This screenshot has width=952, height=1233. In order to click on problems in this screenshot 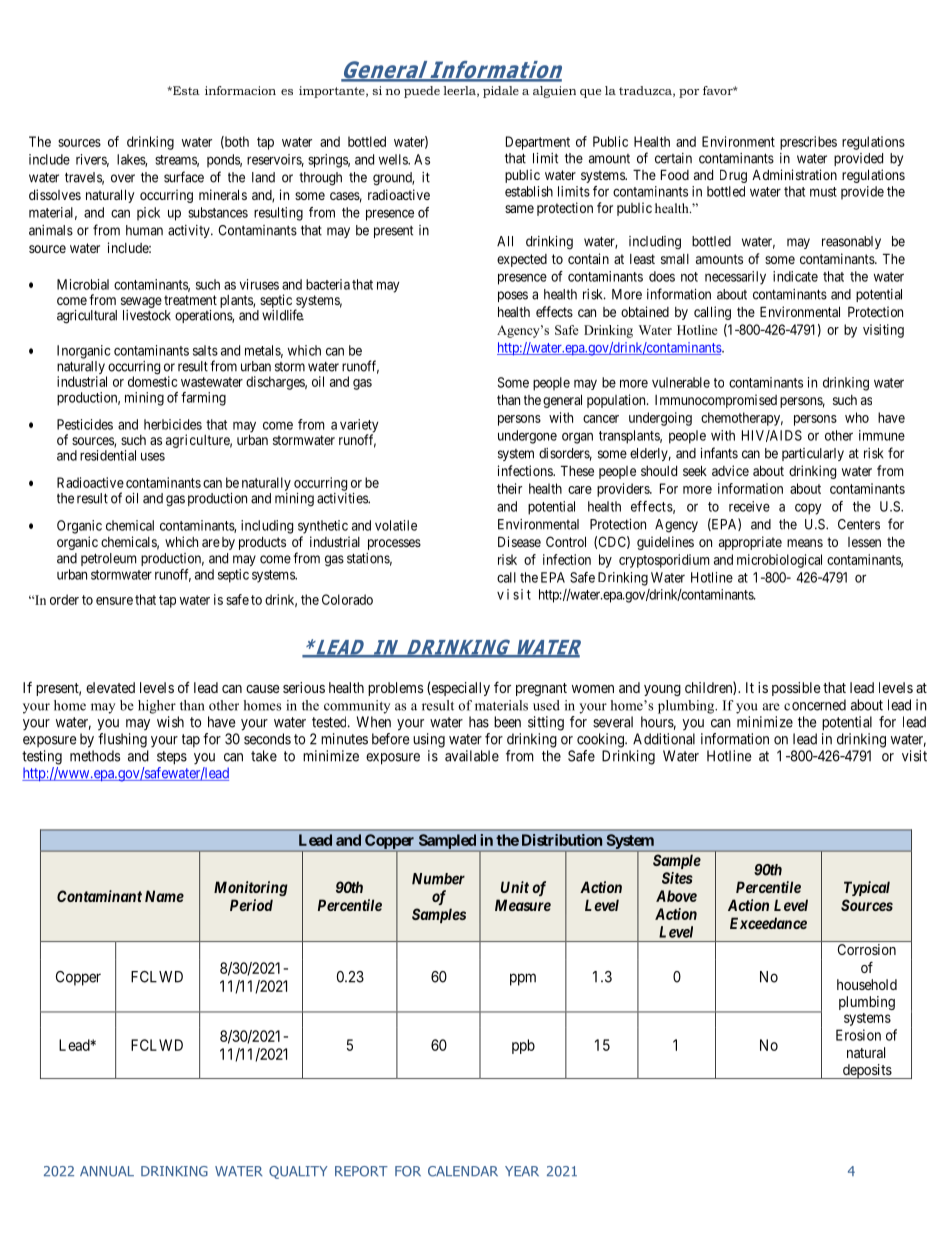, I will do `click(395, 689)`.
